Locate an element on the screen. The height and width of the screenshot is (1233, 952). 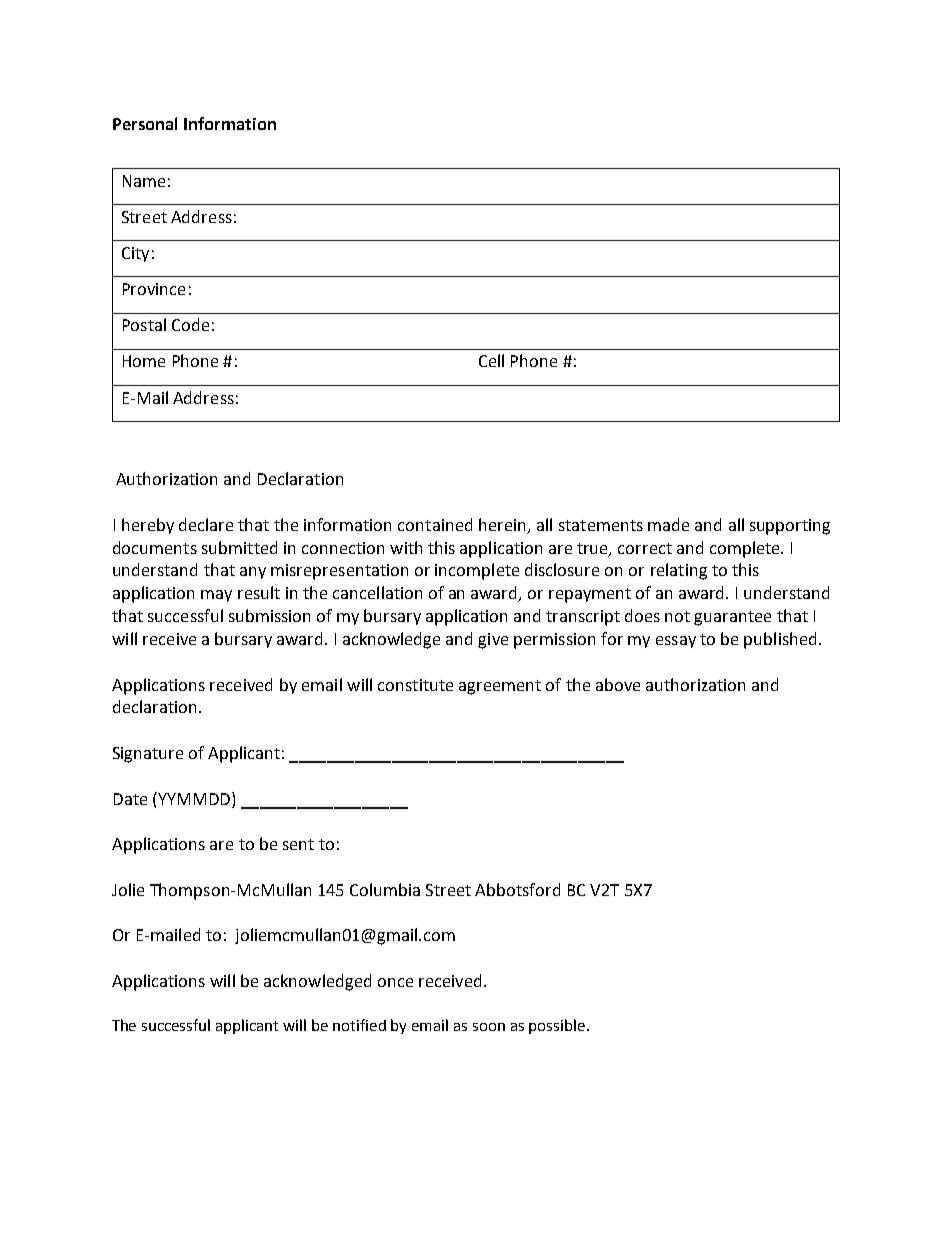
Name is located at coordinates (144, 181).
